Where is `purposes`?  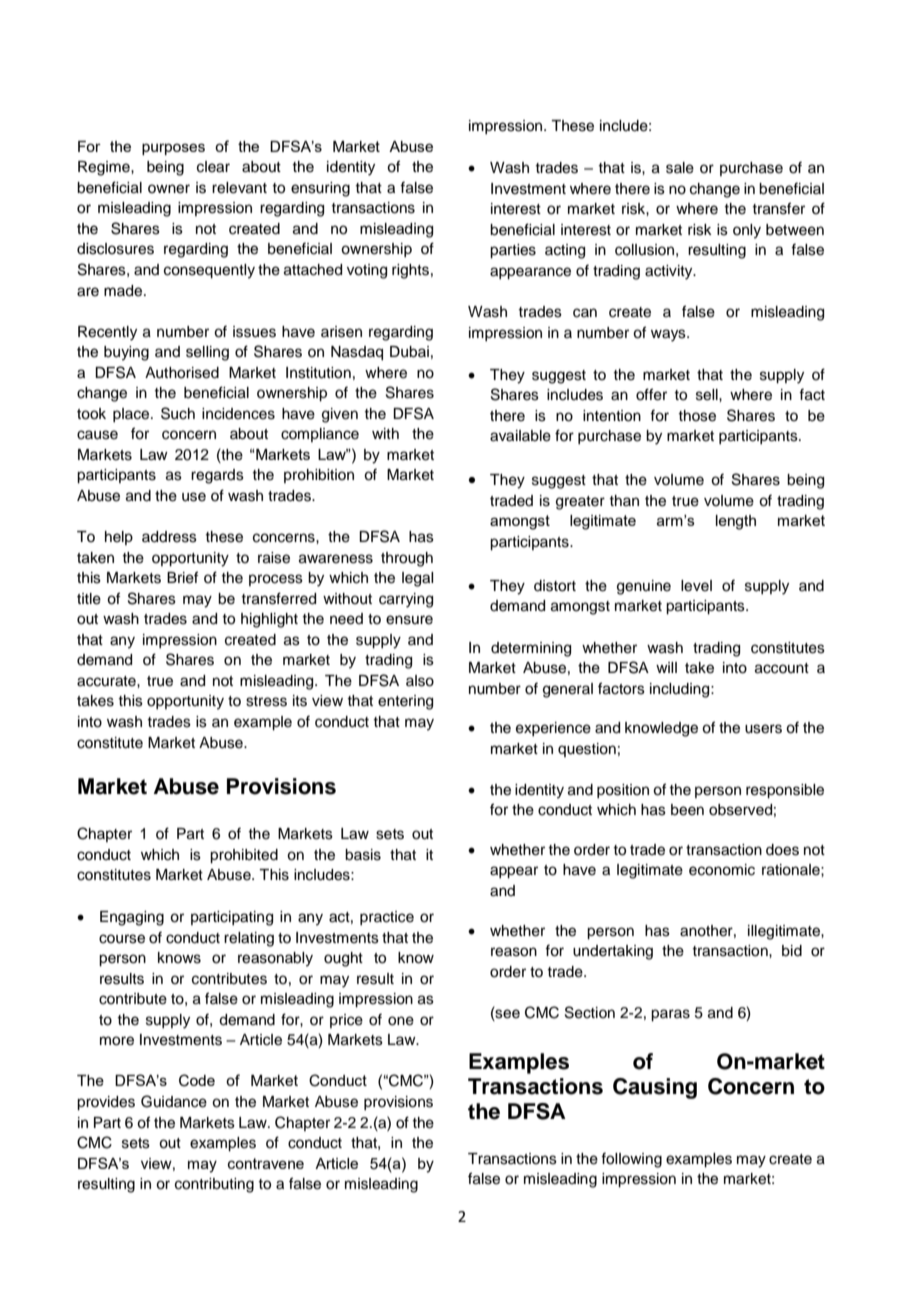 purposes is located at coordinates (173, 149).
